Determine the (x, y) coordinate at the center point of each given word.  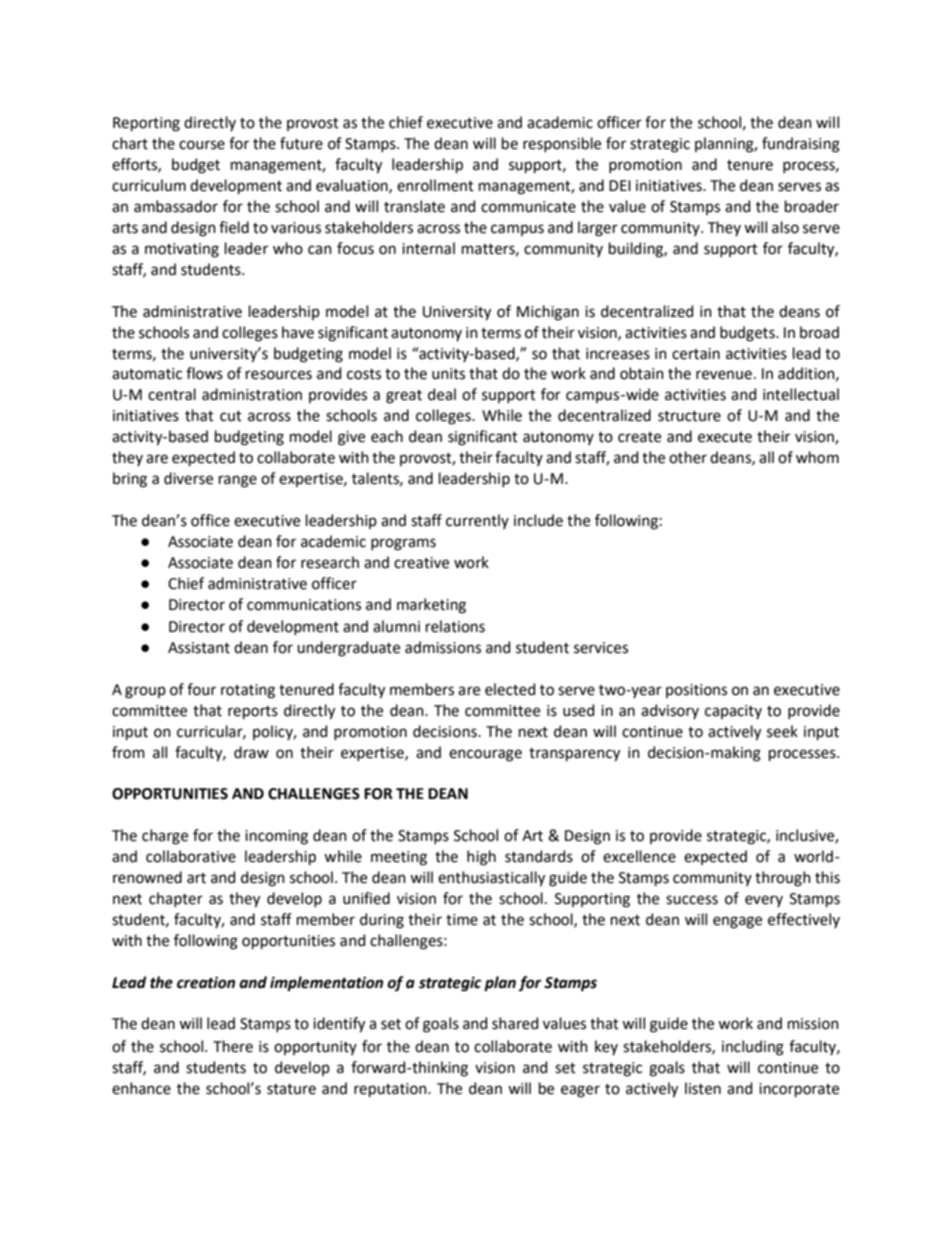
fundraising (801, 145)
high (481, 858)
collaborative (191, 856)
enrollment (435, 185)
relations (455, 626)
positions (696, 691)
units (448, 374)
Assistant (199, 648)
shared (515, 1023)
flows (204, 373)
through (783, 879)
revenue (724, 375)
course (202, 145)
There (233, 1046)
